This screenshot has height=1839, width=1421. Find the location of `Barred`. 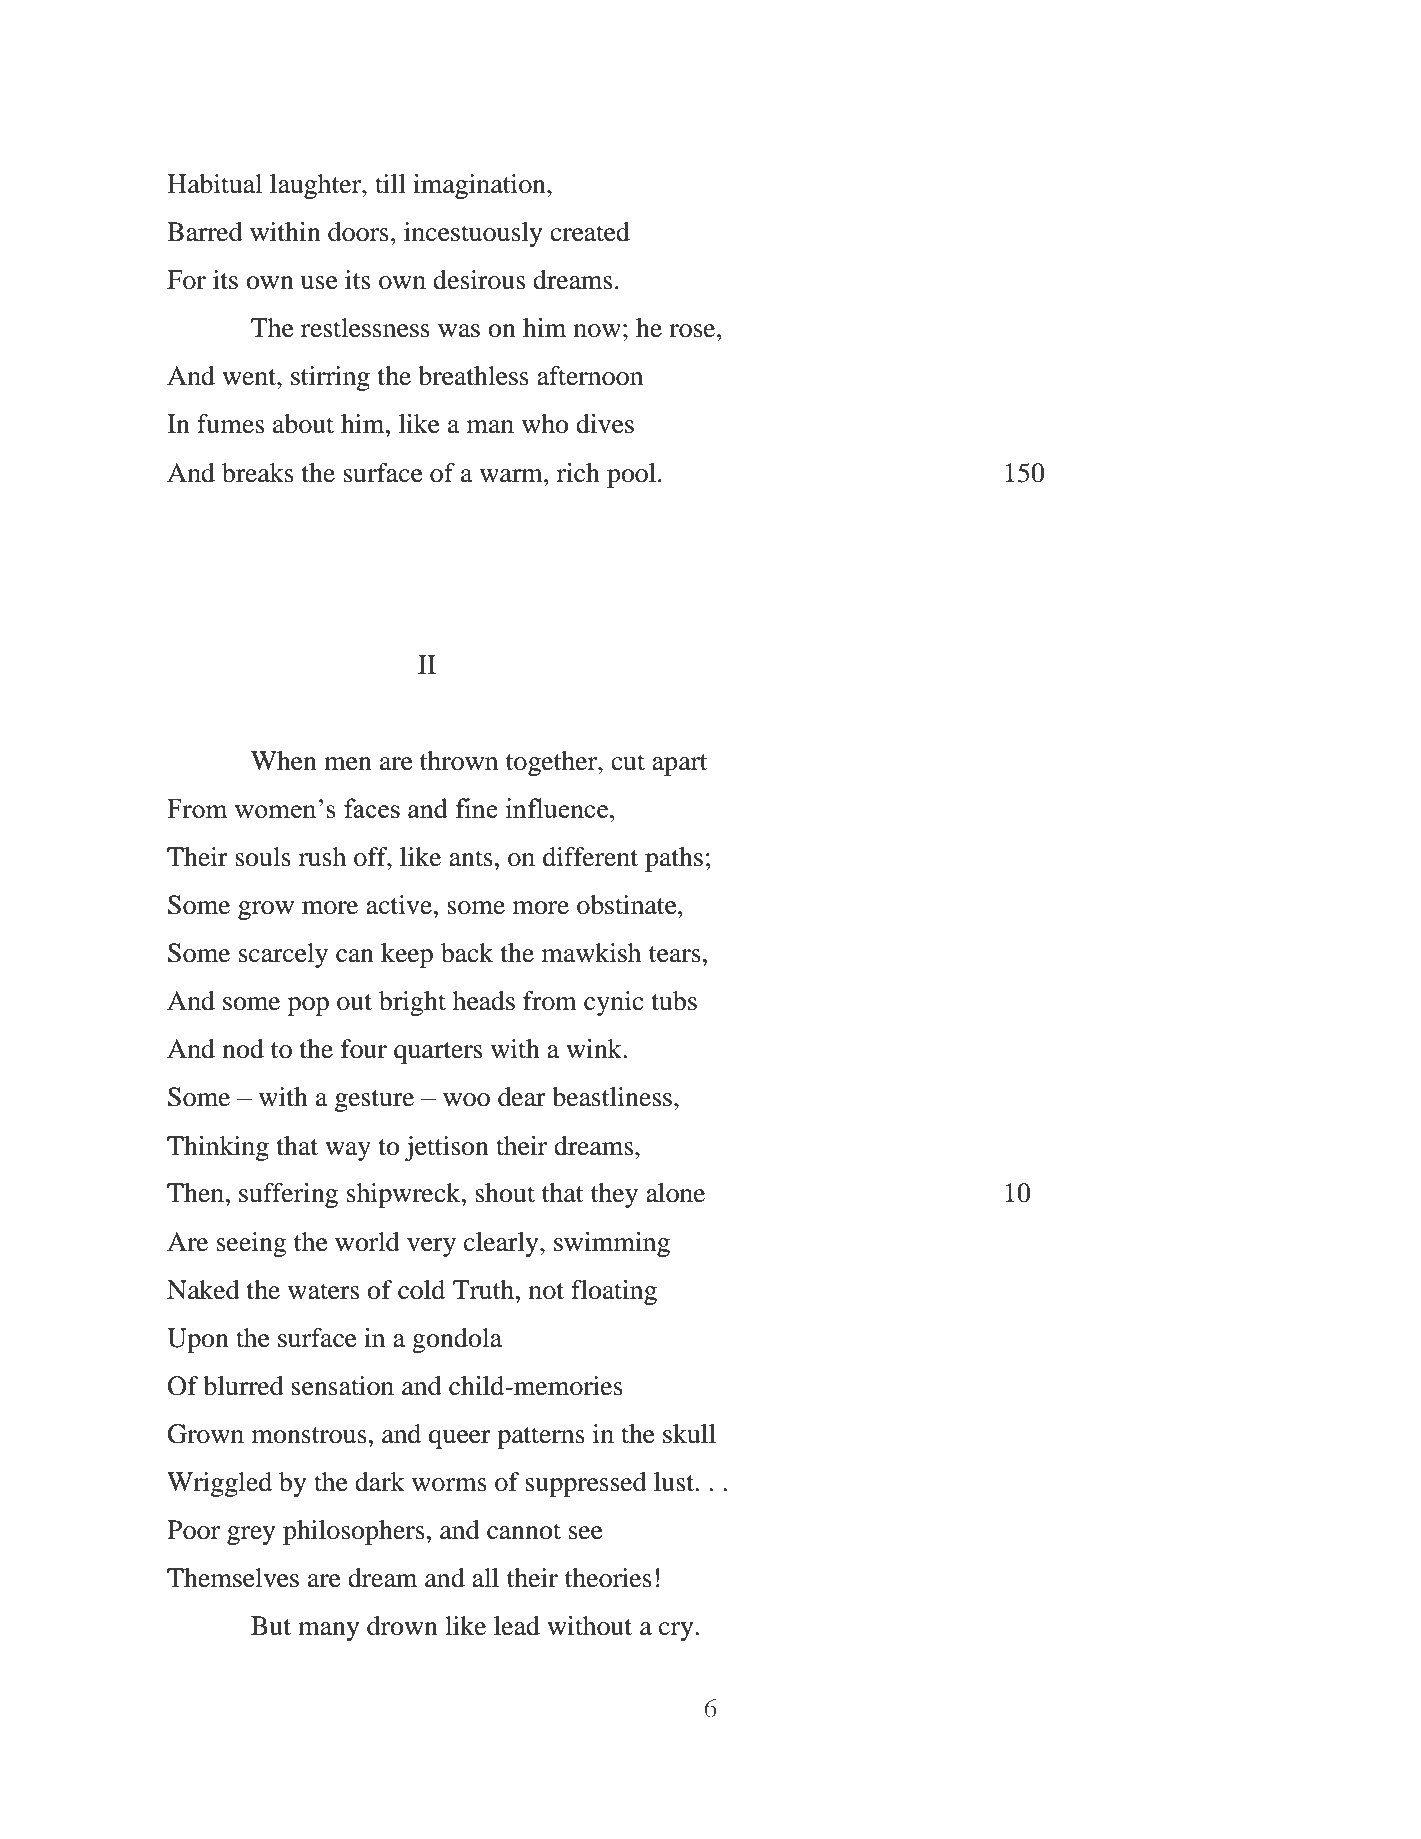

Barred is located at coordinates (205, 232).
